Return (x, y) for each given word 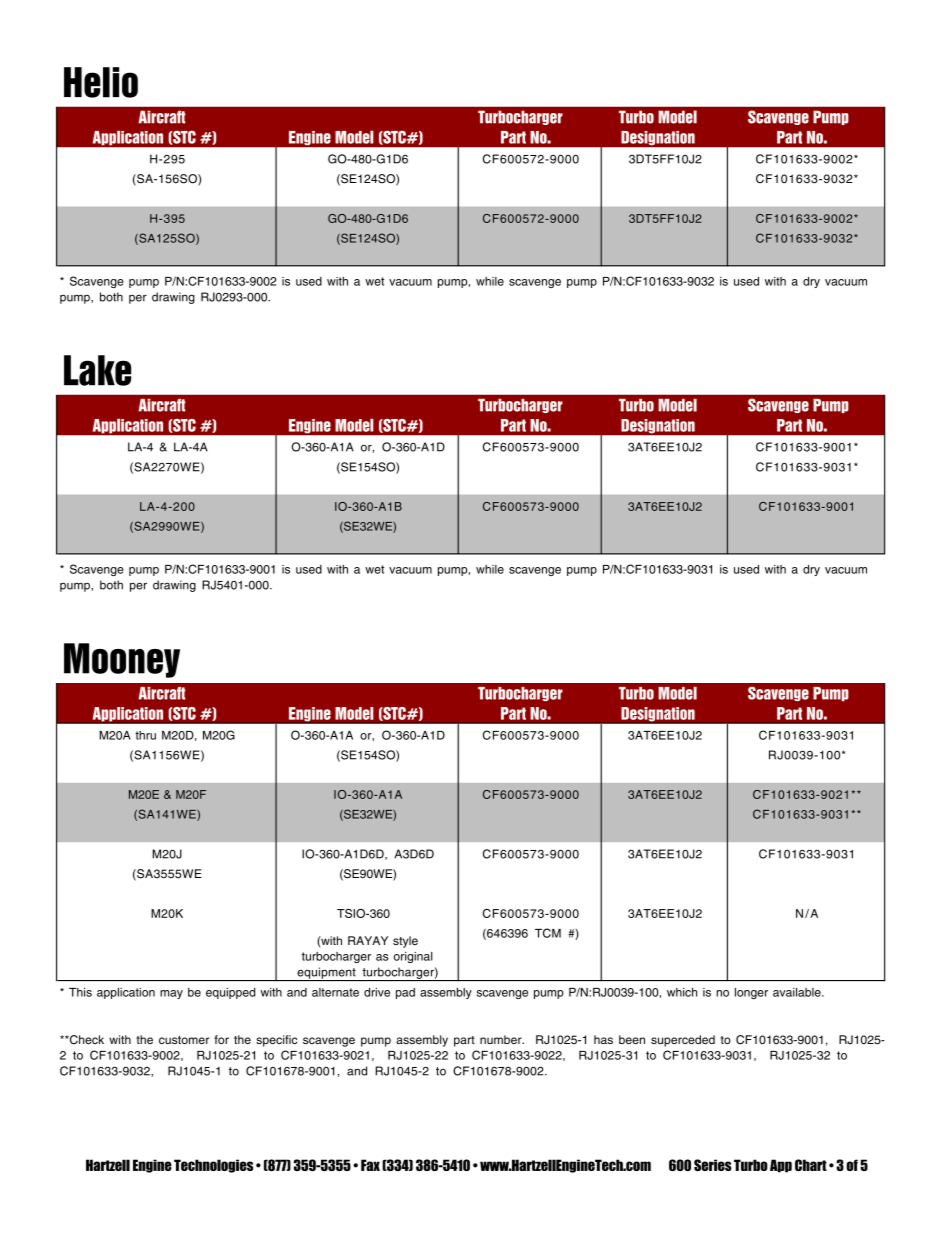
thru (145, 735)
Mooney (122, 660)
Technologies (213, 1166)
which (682, 992)
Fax (370, 1165)
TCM (548, 933)
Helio (101, 82)
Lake (97, 370)
